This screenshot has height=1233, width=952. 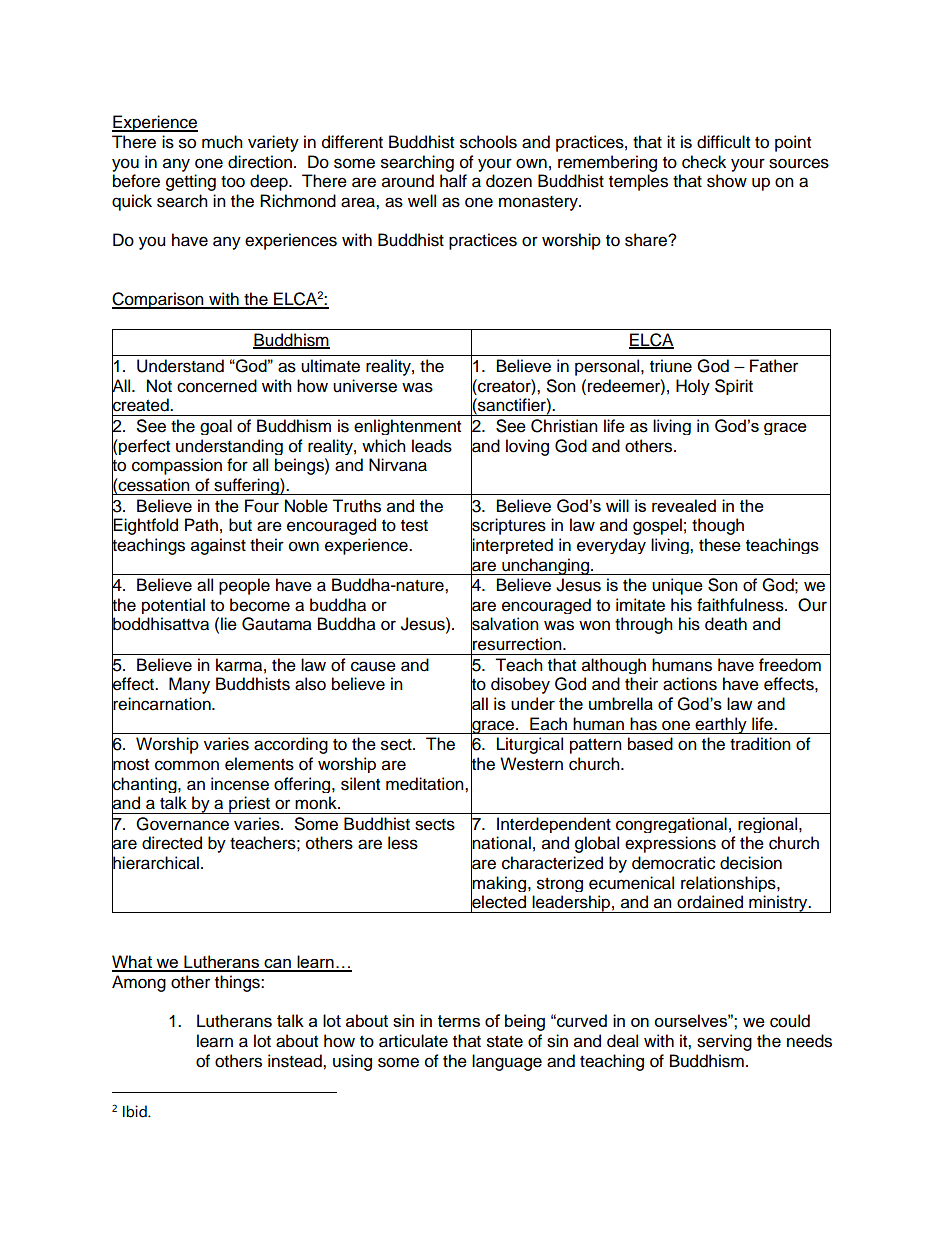 I want to click on Ibid, so click(x=136, y=1111).
